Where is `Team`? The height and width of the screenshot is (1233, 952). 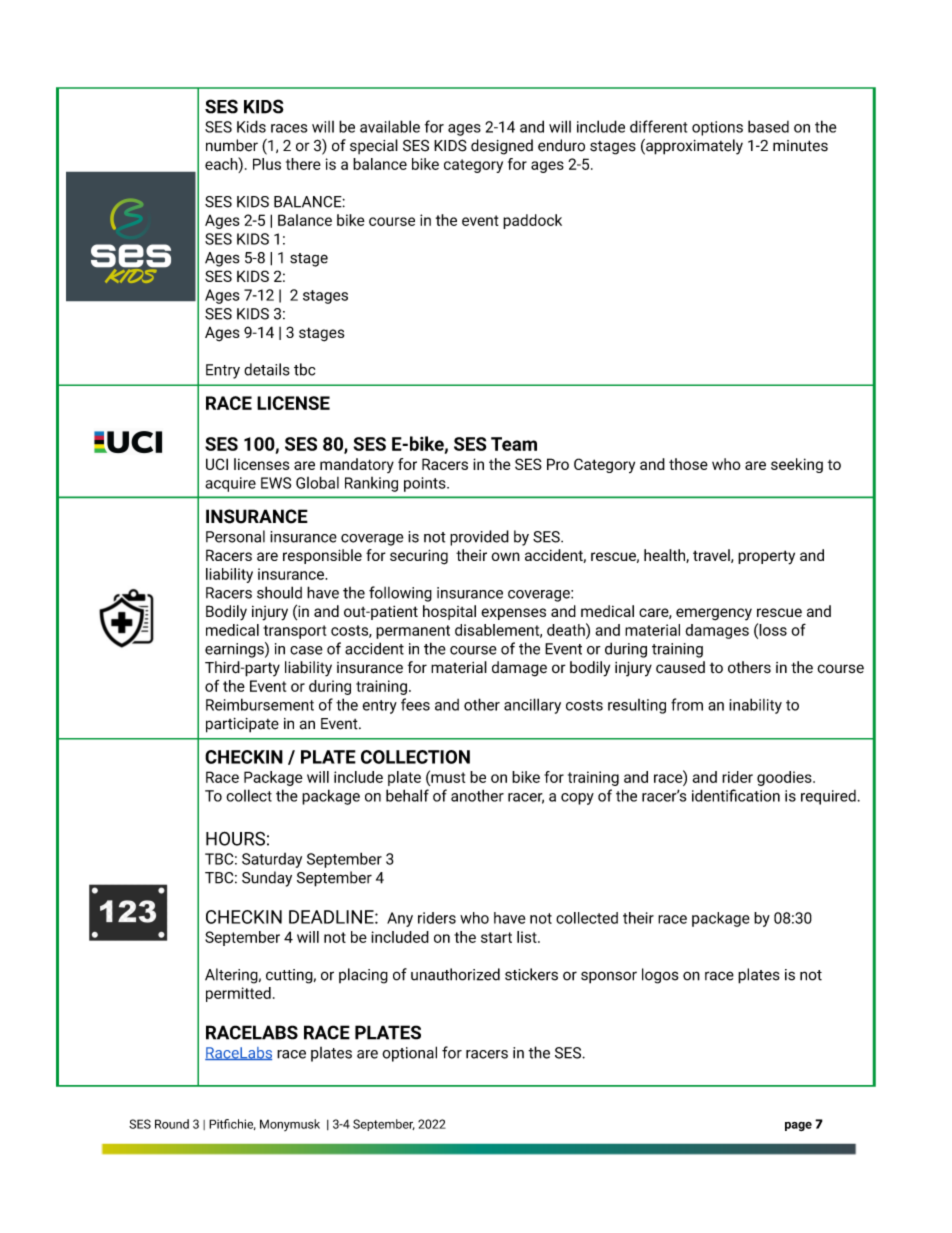
Team is located at coordinates (514, 444).
